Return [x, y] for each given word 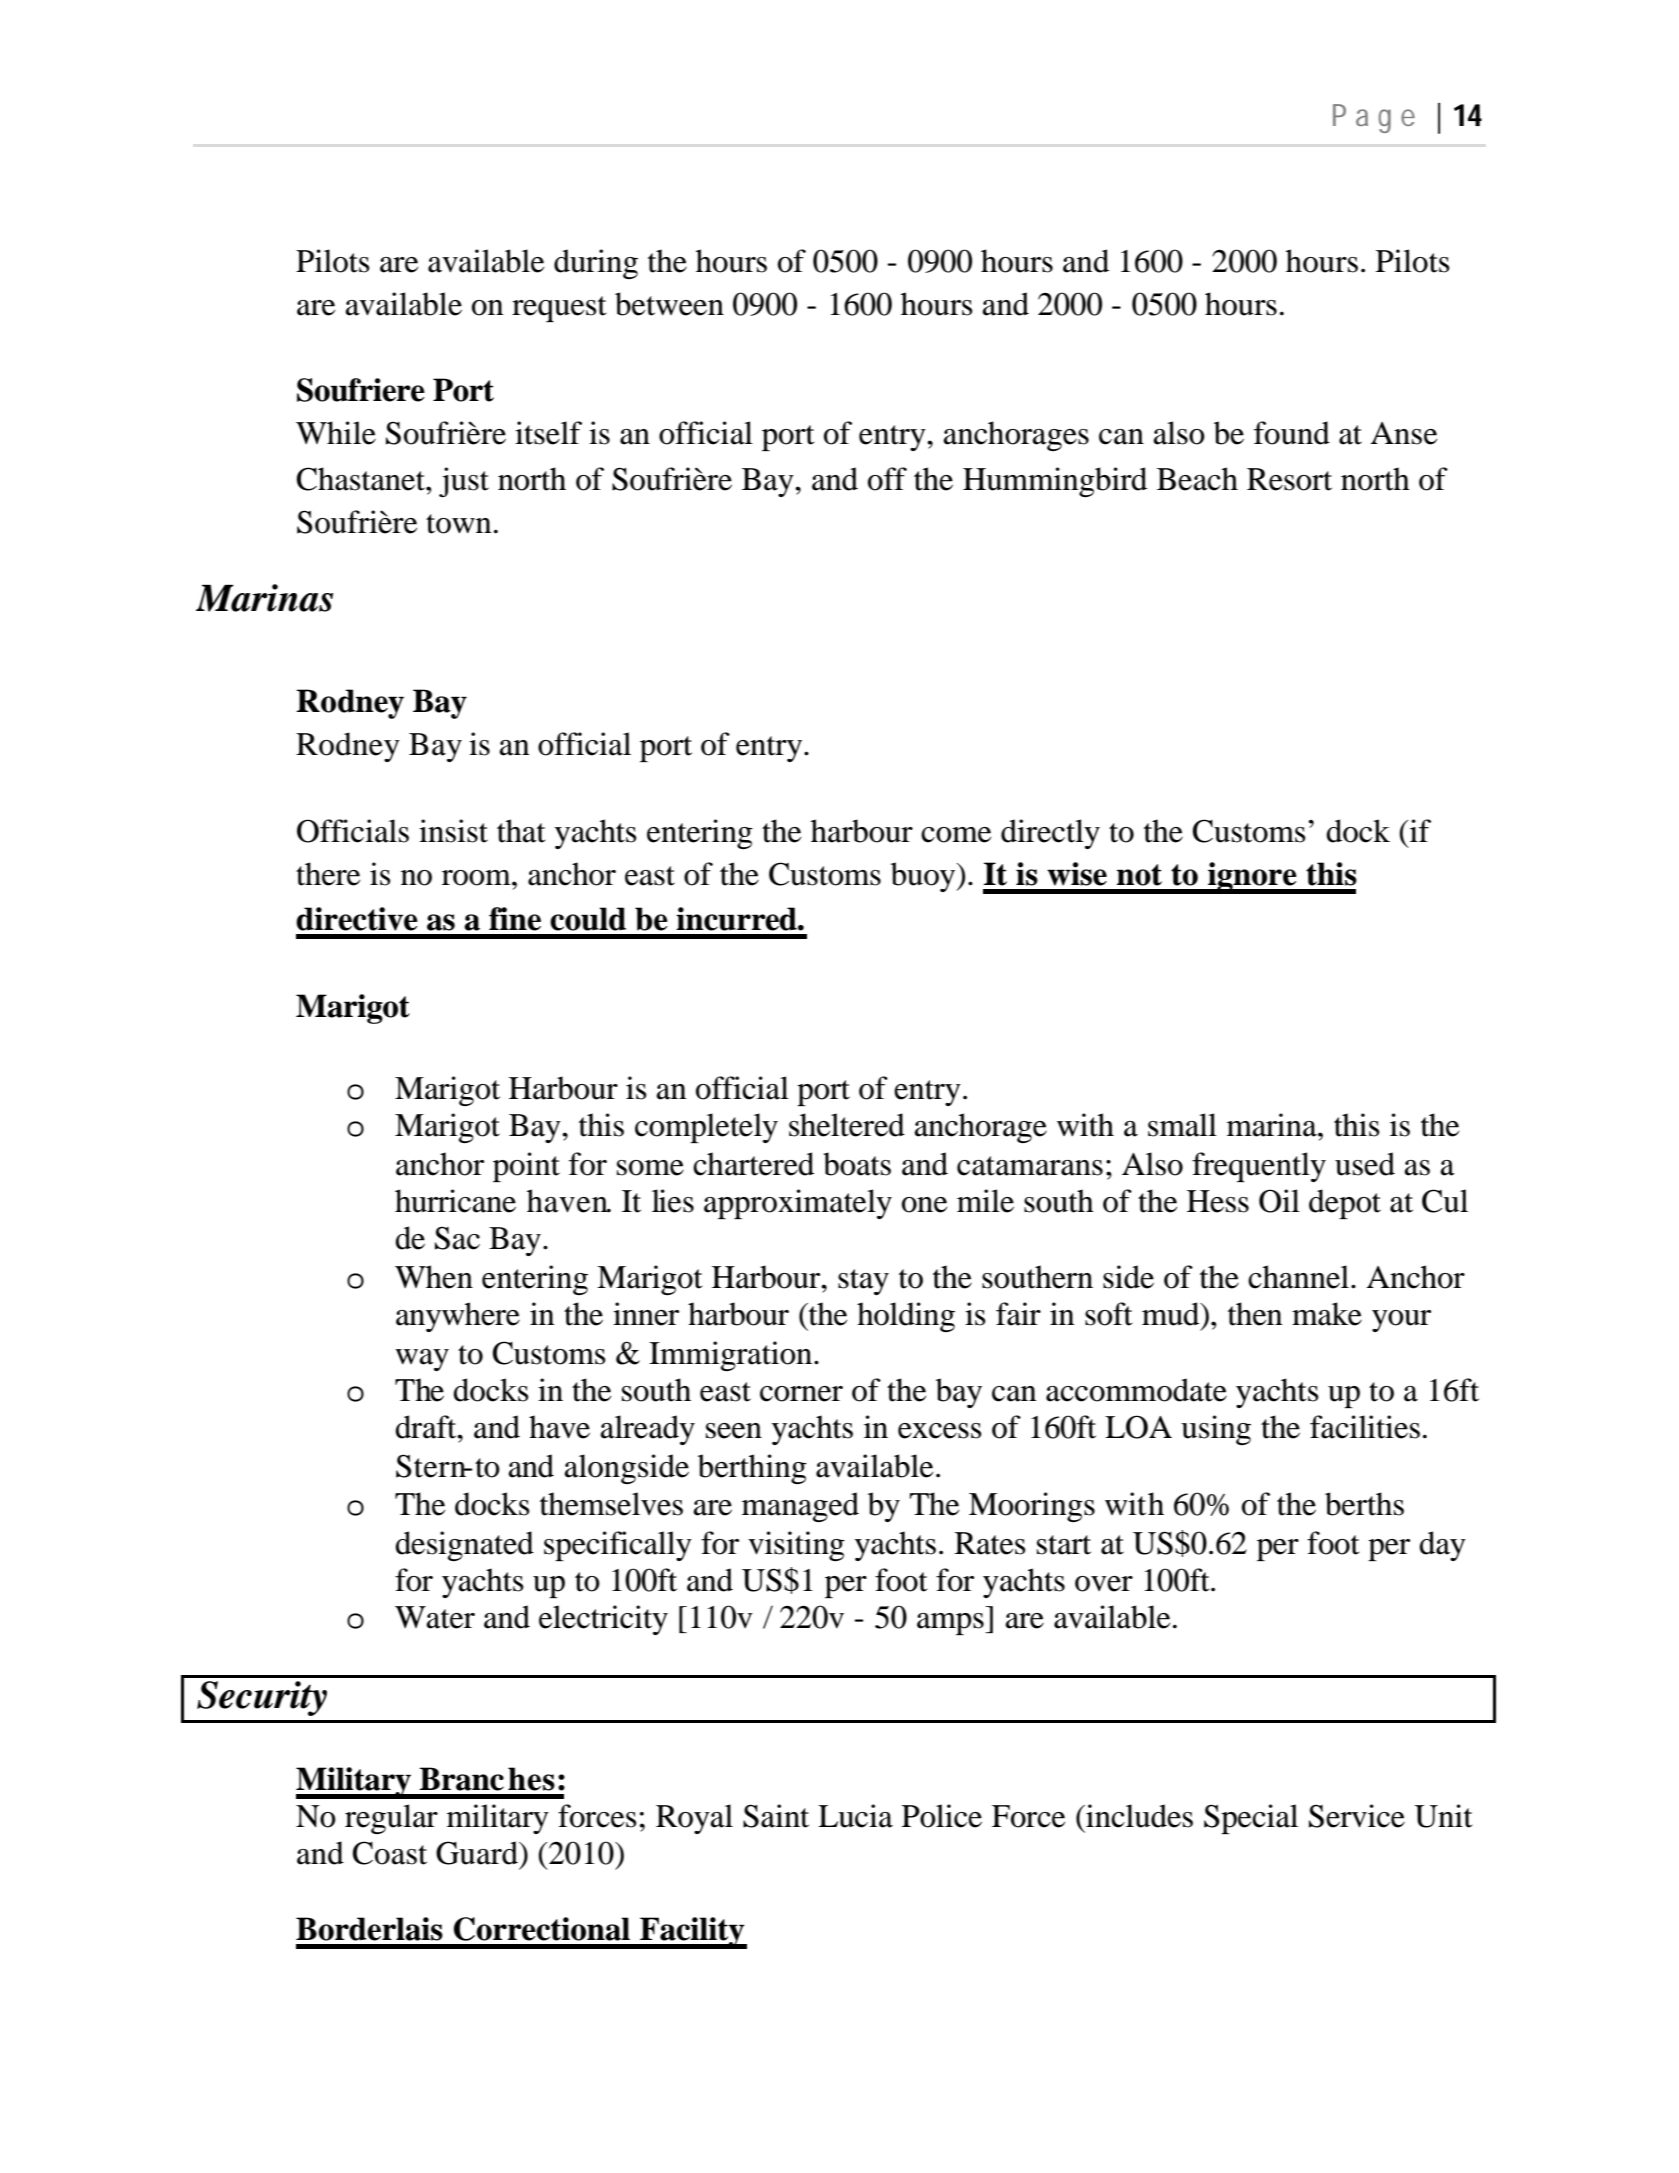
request [559, 309]
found [1292, 433]
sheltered [847, 1125]
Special [1251, 1819]
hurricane [455, 1201]
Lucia [855, 1816]
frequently [1259, 1167]
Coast [390, 1853]
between [669, 304]
